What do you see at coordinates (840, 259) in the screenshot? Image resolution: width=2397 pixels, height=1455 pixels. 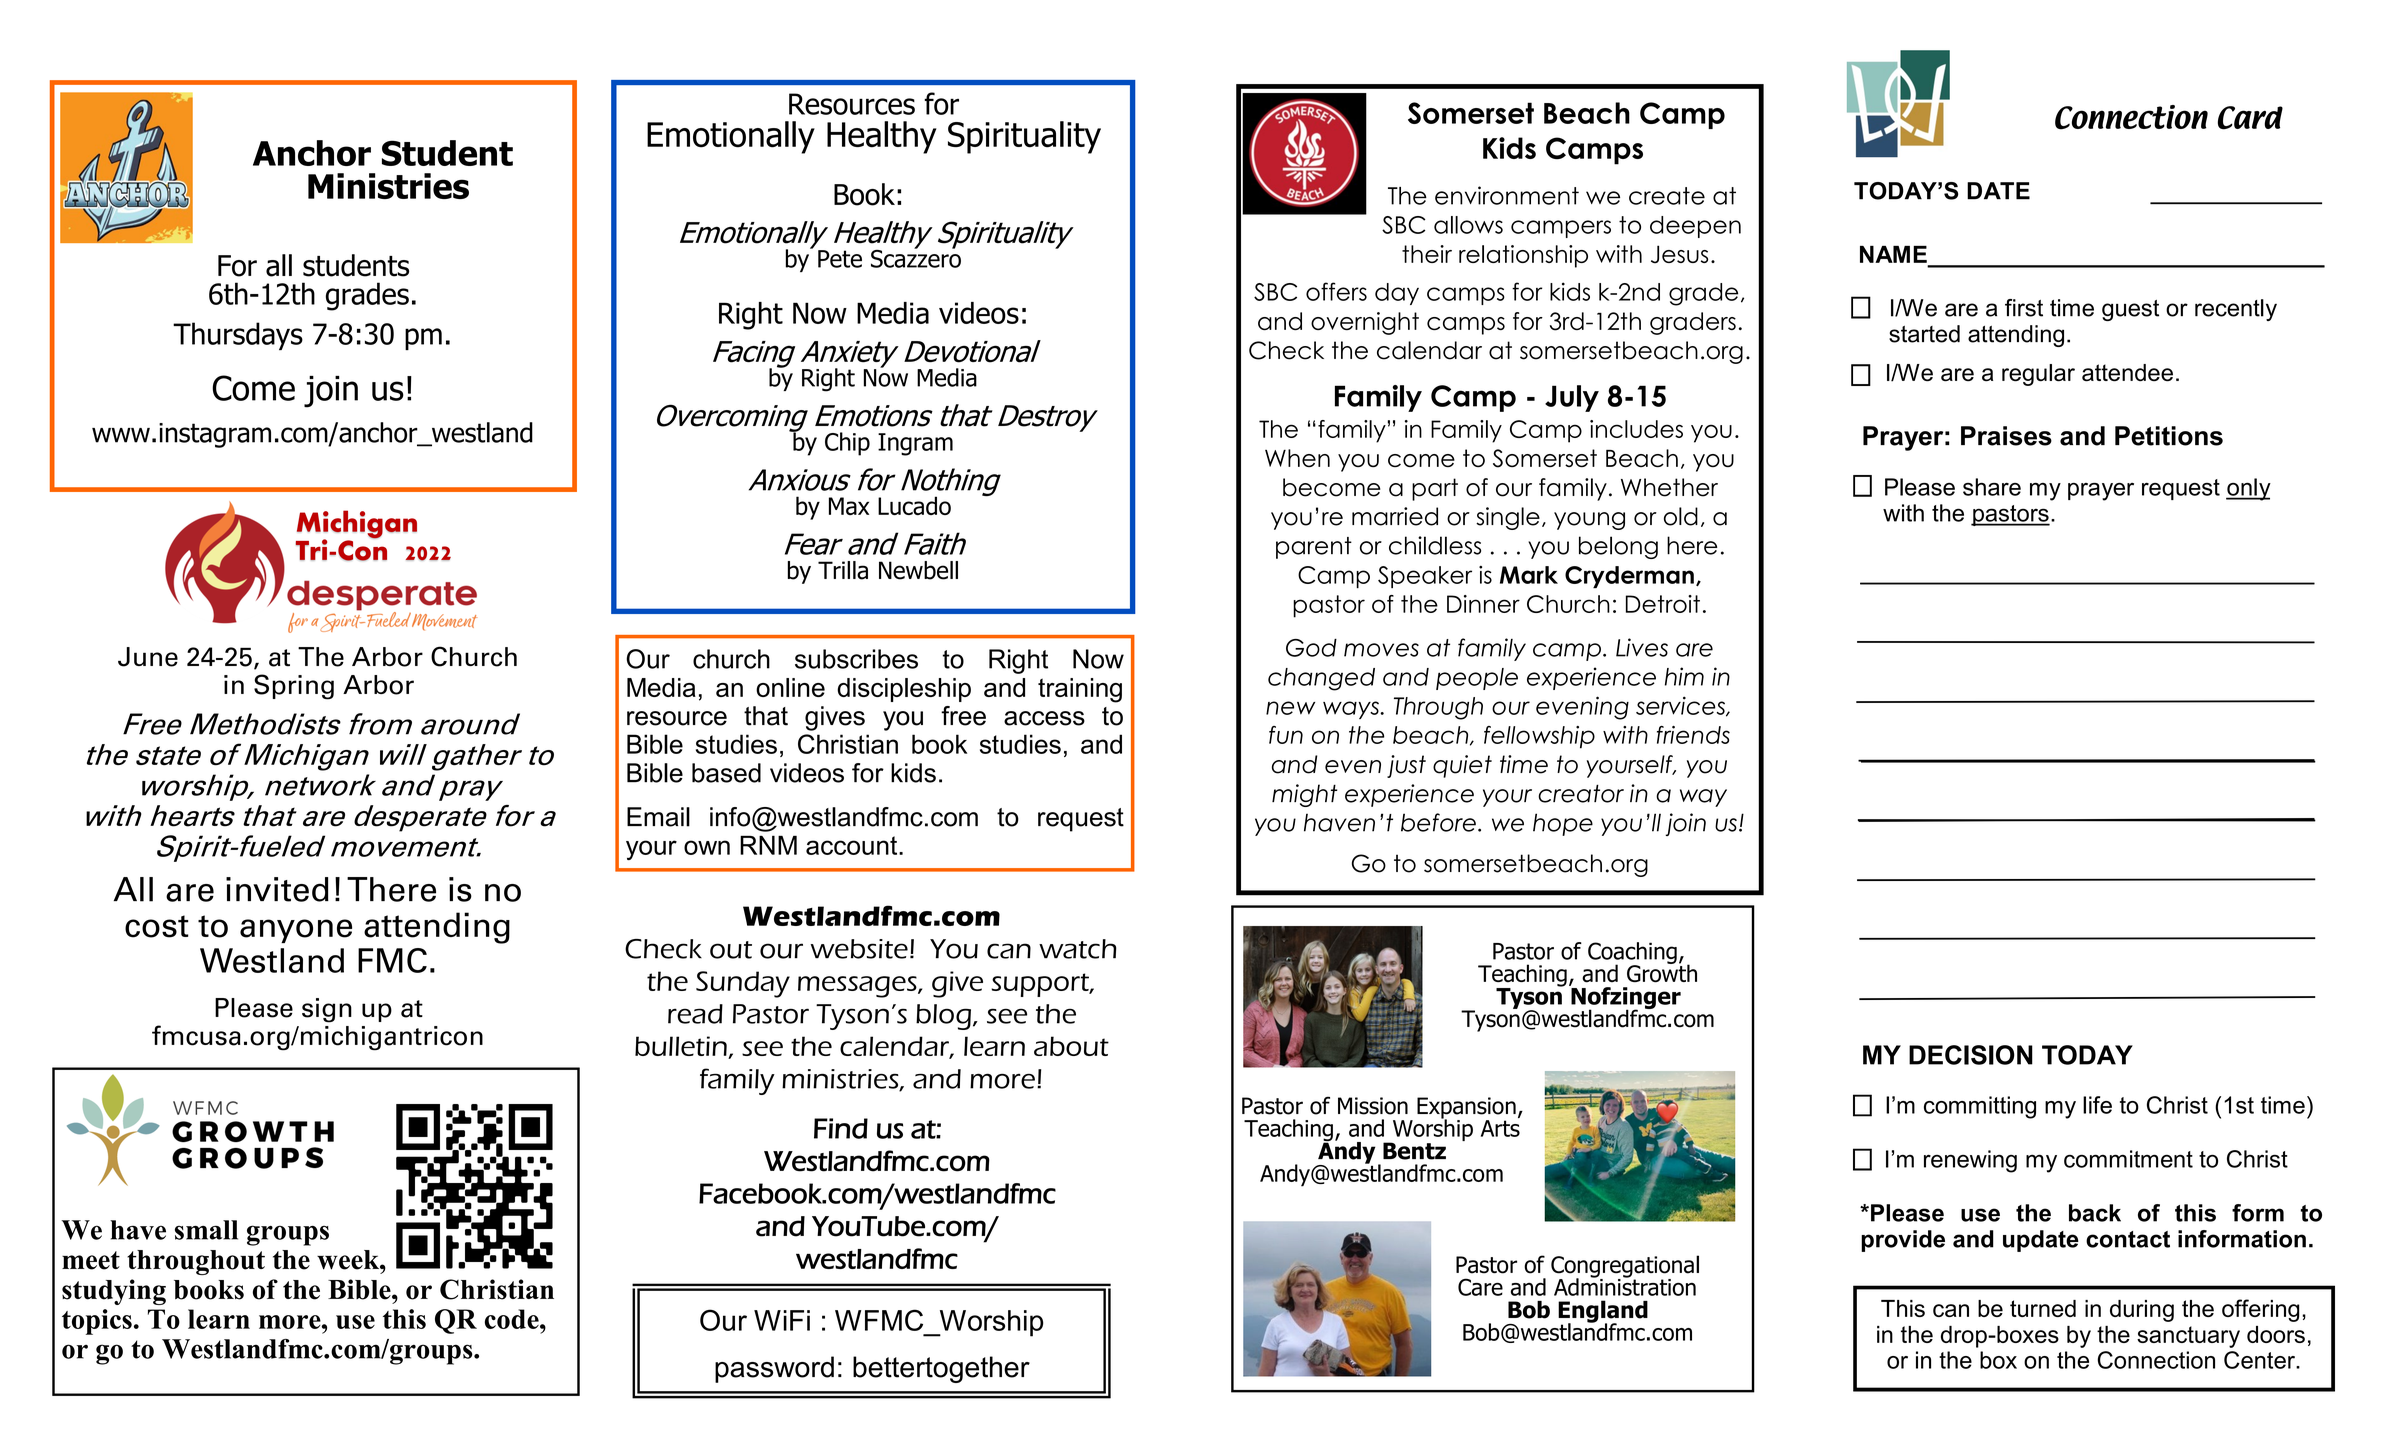 I see `Pete` at bounding box center [840, 259].
